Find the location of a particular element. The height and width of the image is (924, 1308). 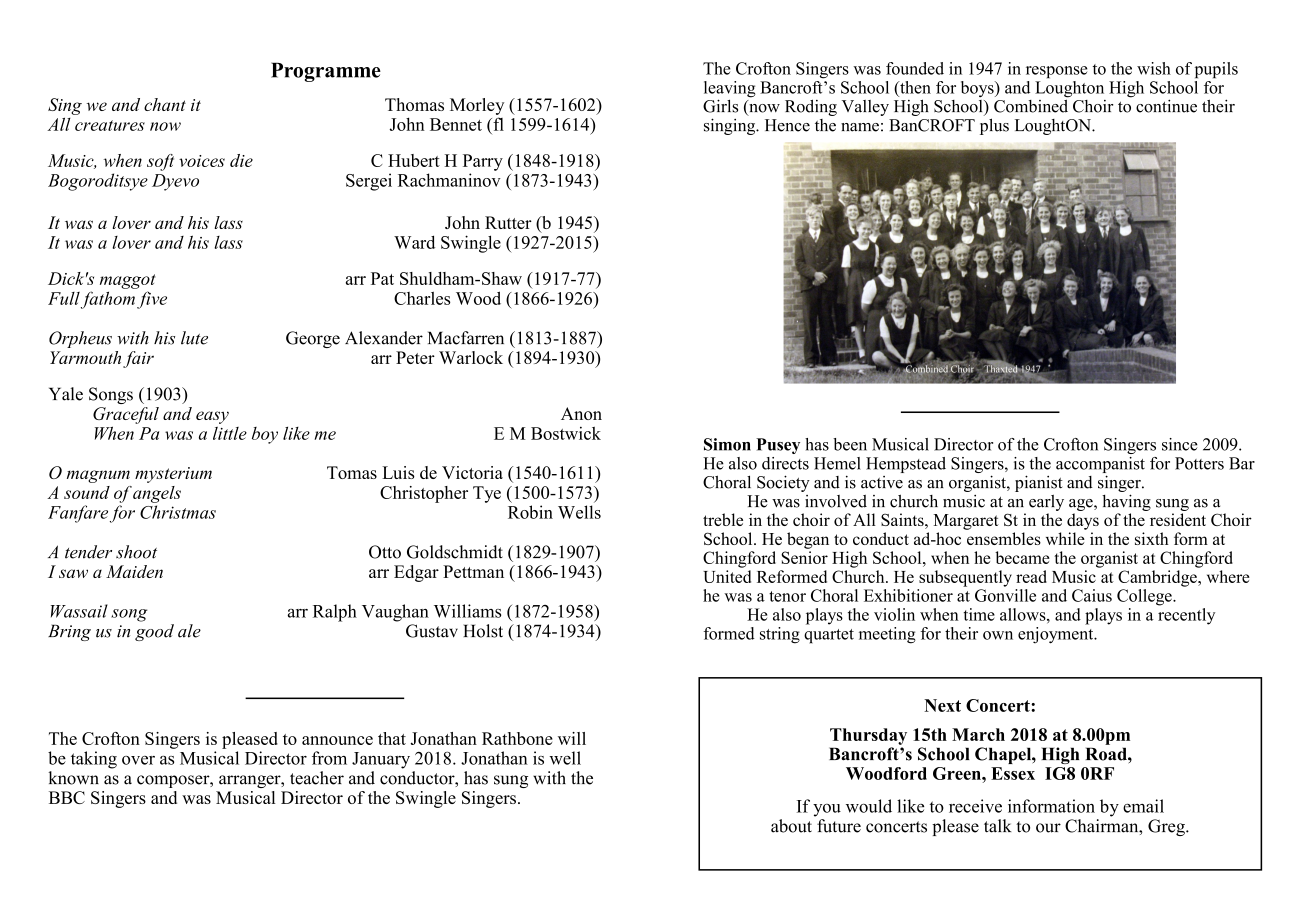

Cambridge is located at coordinates (1158, 578).
